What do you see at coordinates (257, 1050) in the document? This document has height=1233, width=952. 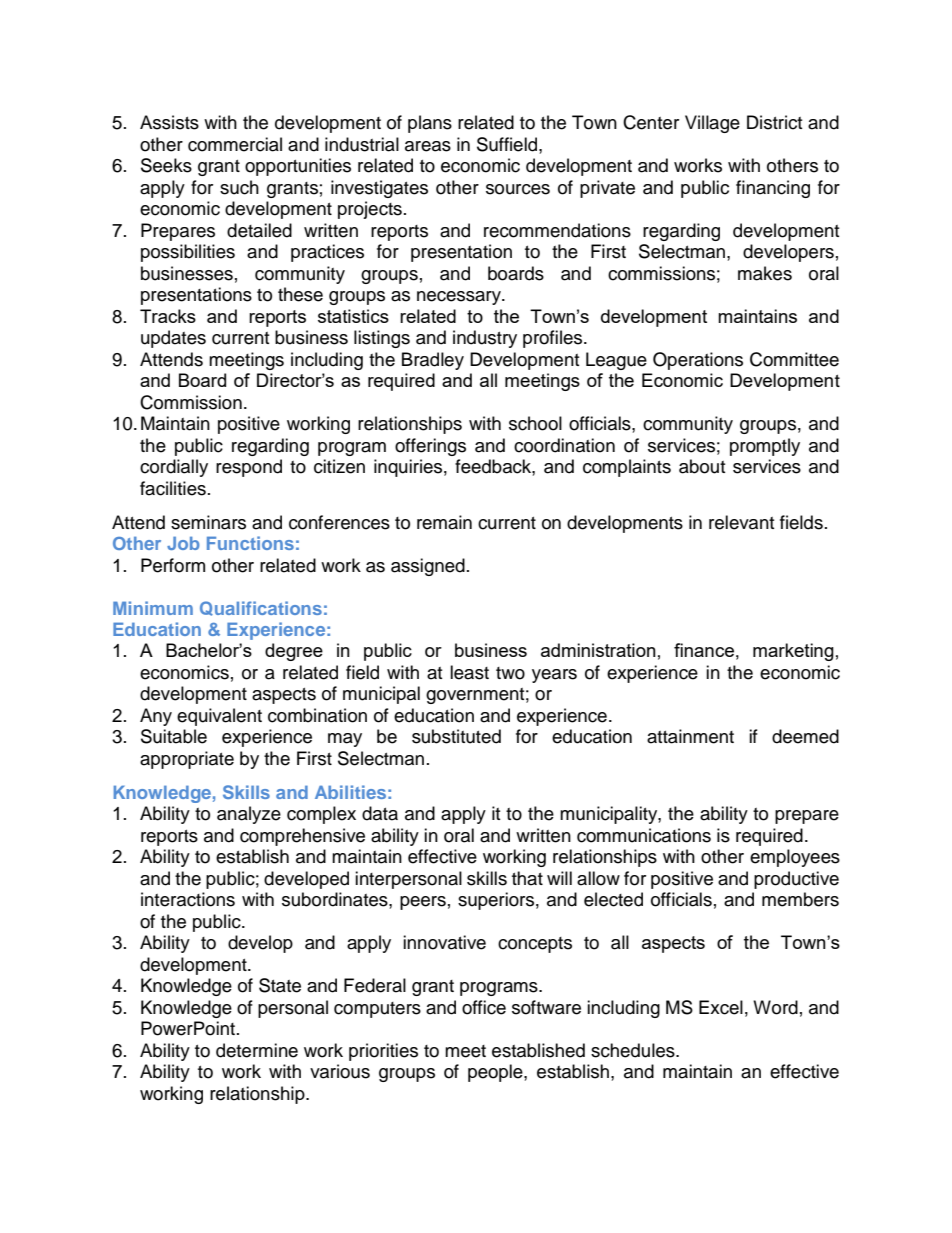 I see `determine` at bounding box center [257, 1050].
